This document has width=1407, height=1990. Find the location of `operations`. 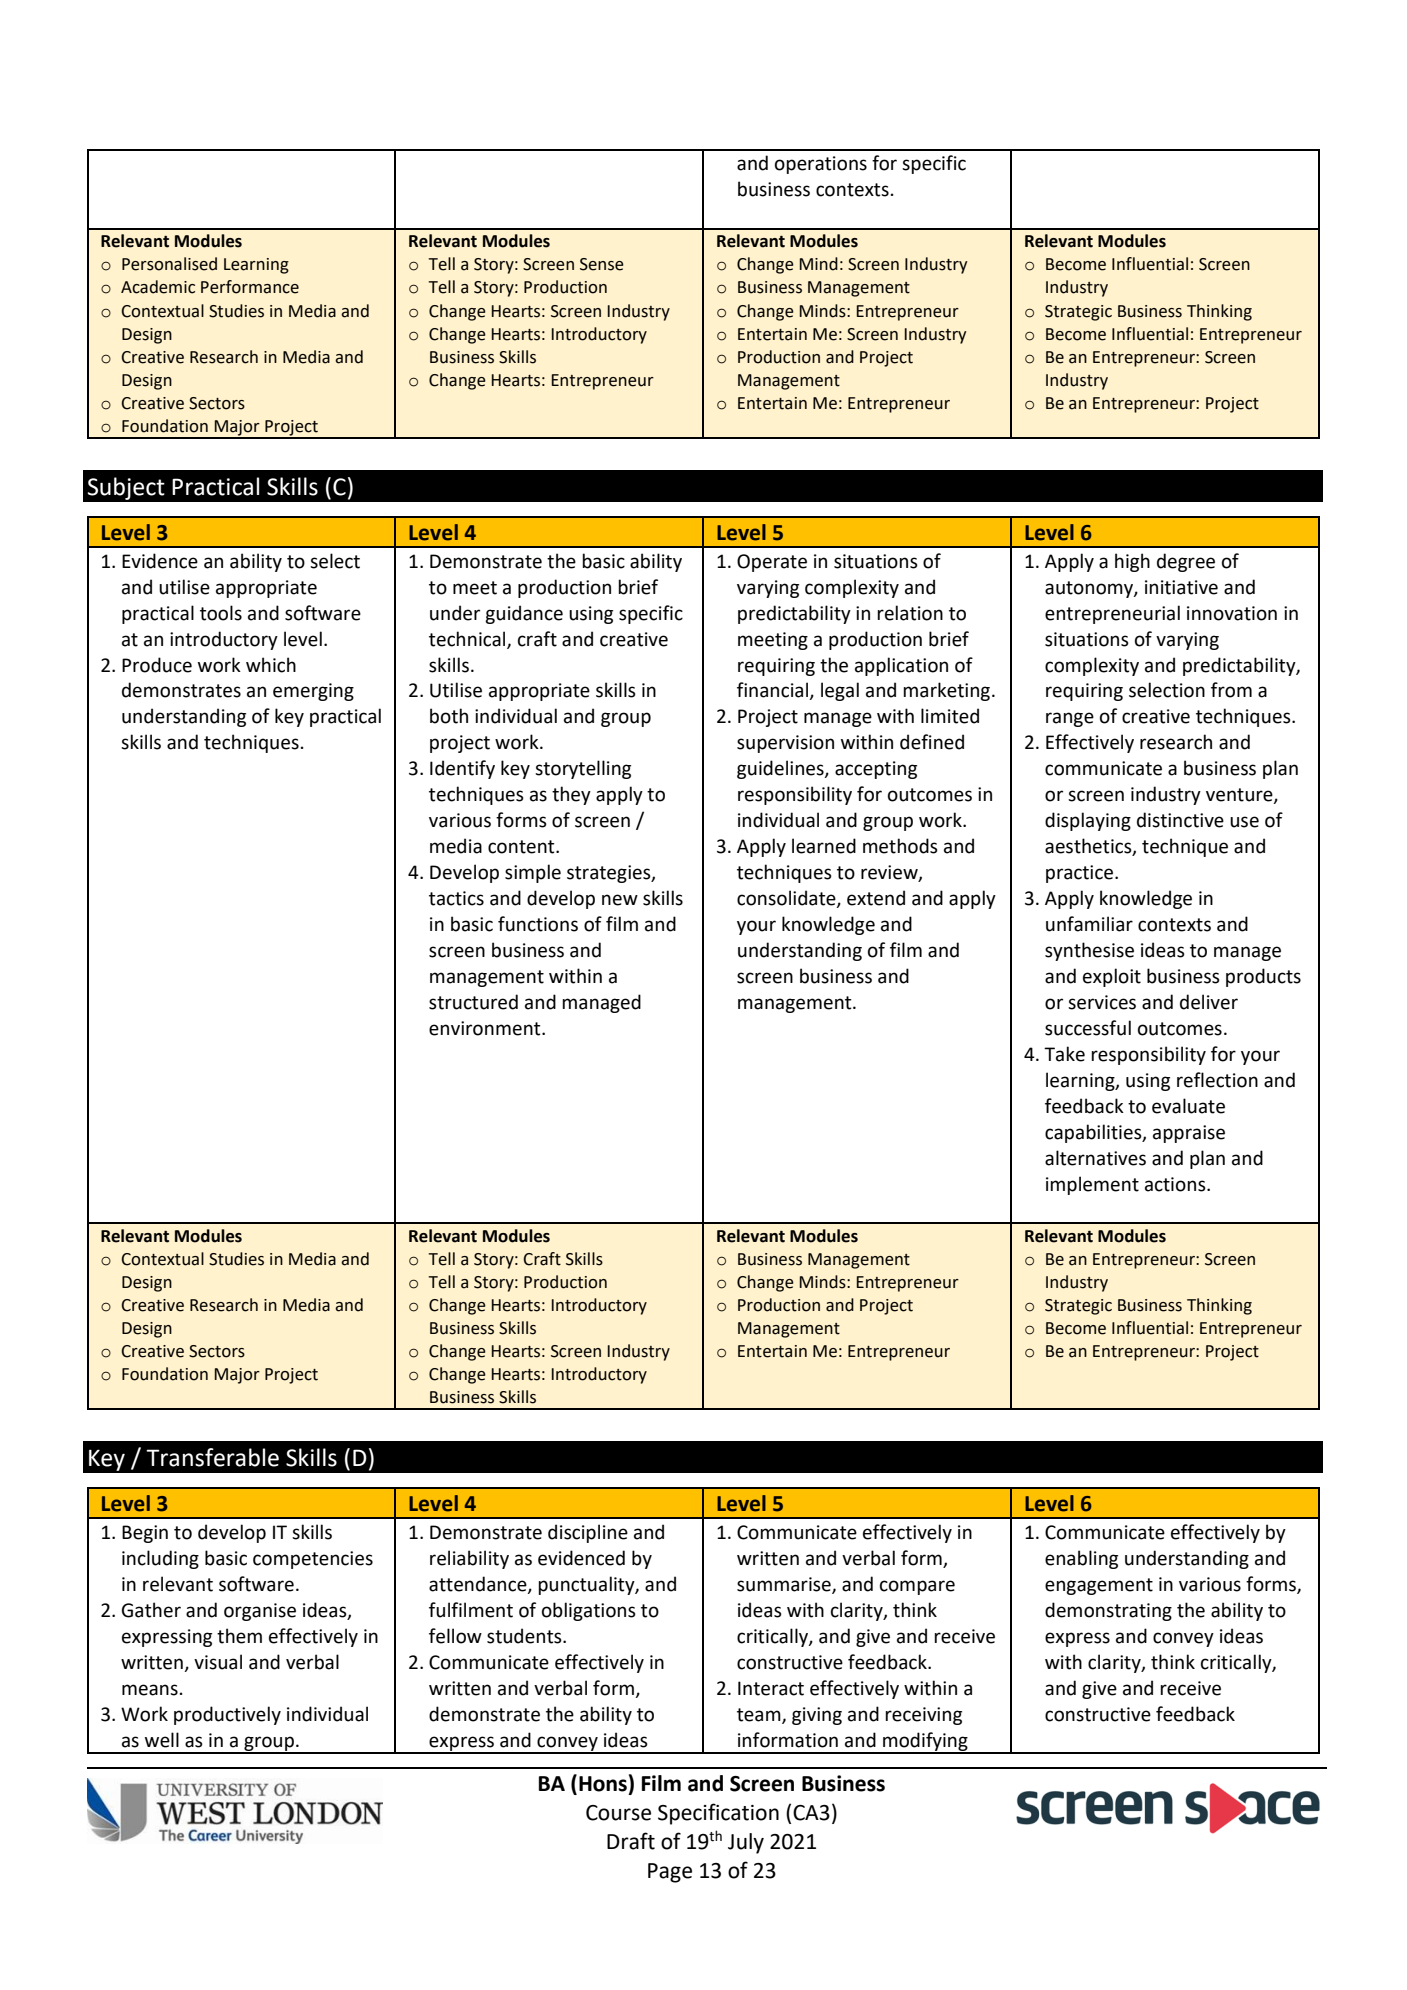

operations is located at coordinates (821, 165).
